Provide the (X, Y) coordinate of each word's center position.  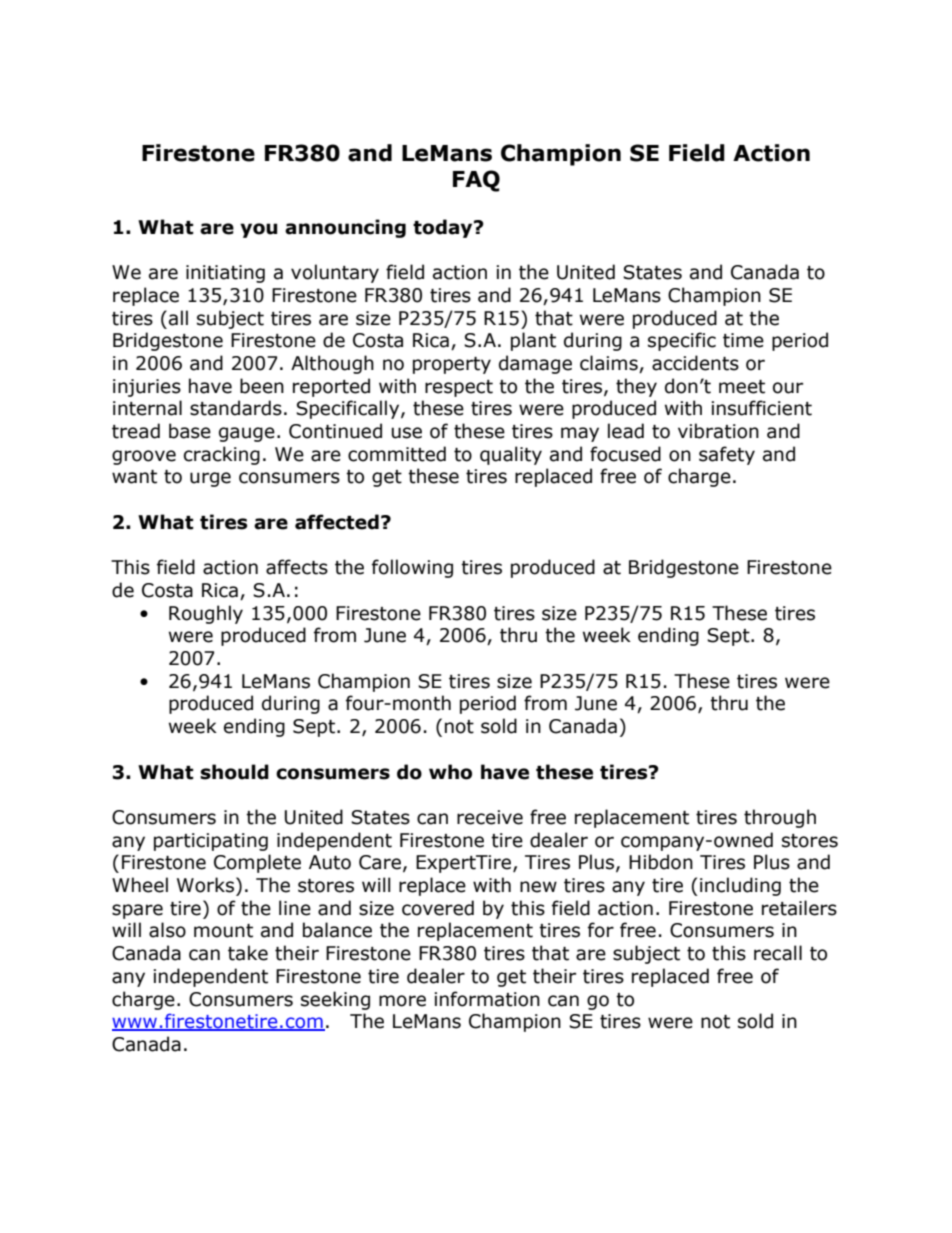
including (740, 886)
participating (211, 842)
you (258, 230)
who (450, 772)
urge (210, 479)
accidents (695, 363)
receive (490, 817)
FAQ (476, 181)
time (743, 340)
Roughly (206, 614)
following (412, 568)
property (452, 365)
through (780, 818)
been (262, 386)
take (248, 953)
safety (727, 455)
